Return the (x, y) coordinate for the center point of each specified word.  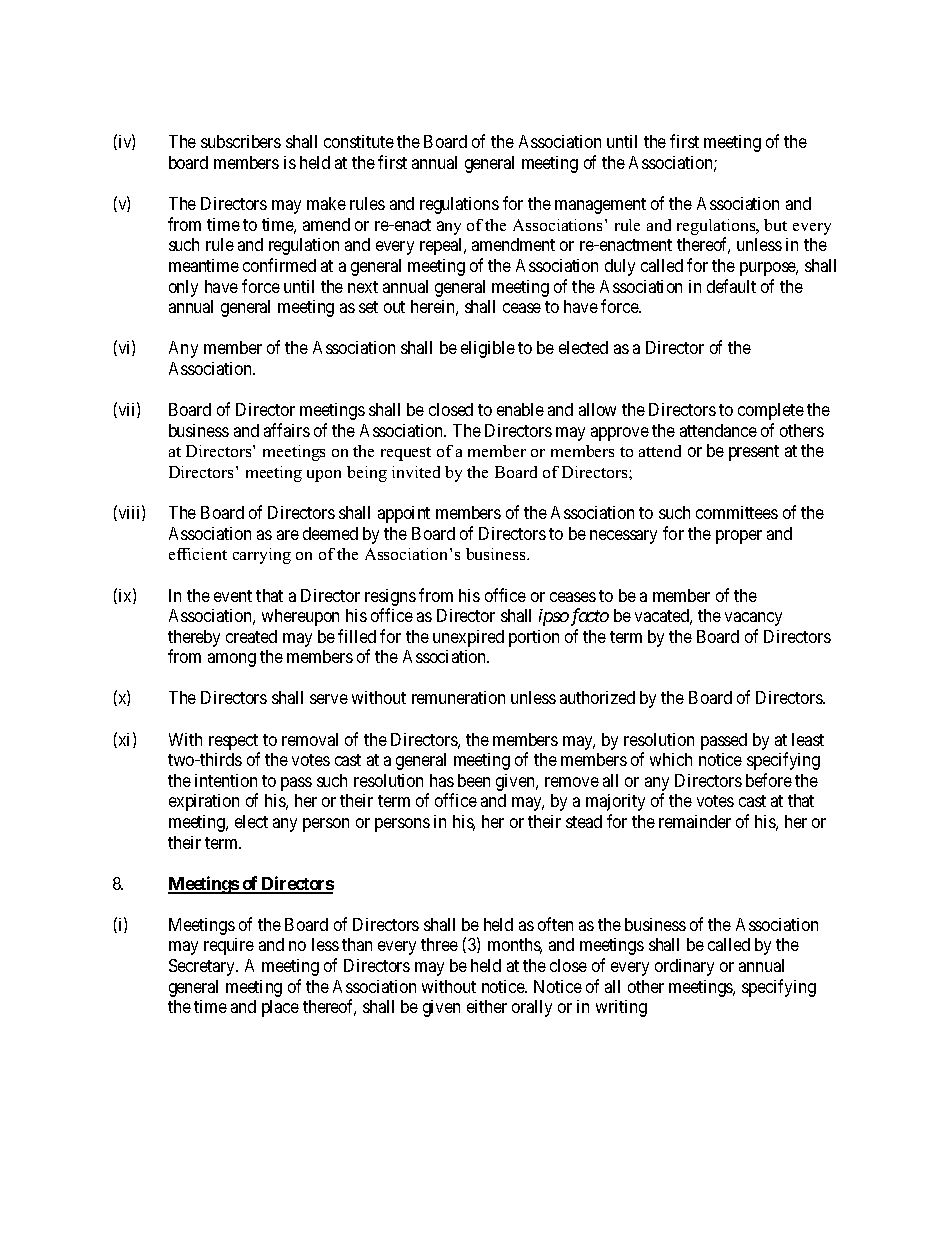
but (775, 225)
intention (226, 780)
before (769, 780)
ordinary (684, 967)
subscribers (241, 141)
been (474, 780)
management (600, 206)
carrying (262, 556)
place (280, 1008)
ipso (554, 617)
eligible (488, 349)
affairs (287, 430)
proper (739, 537)
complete (771, 411)
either (487, 1006)
